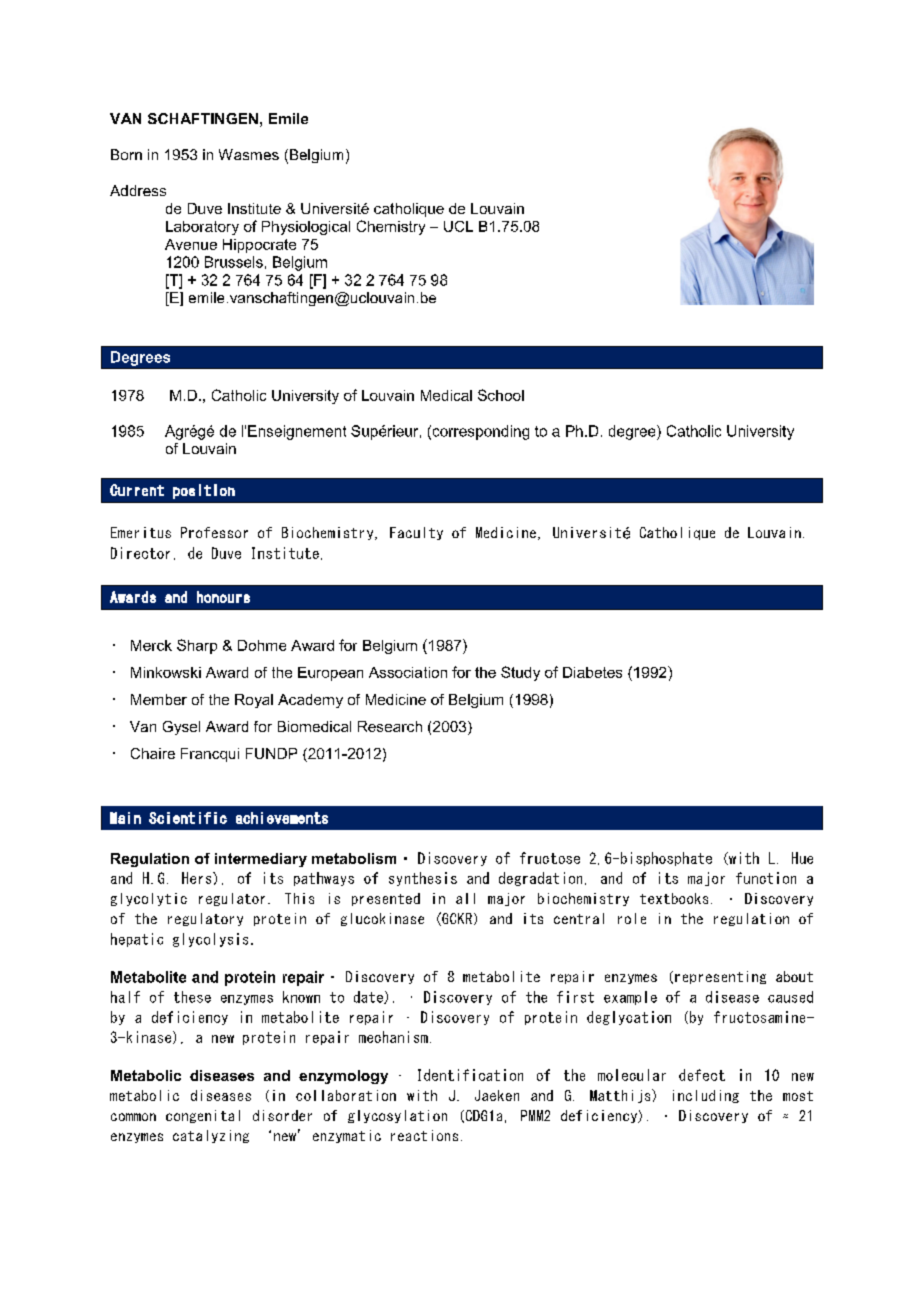  What do you see at coordinates (501, 395) in the document?
I see `School` at bounding box center [501, 395].
